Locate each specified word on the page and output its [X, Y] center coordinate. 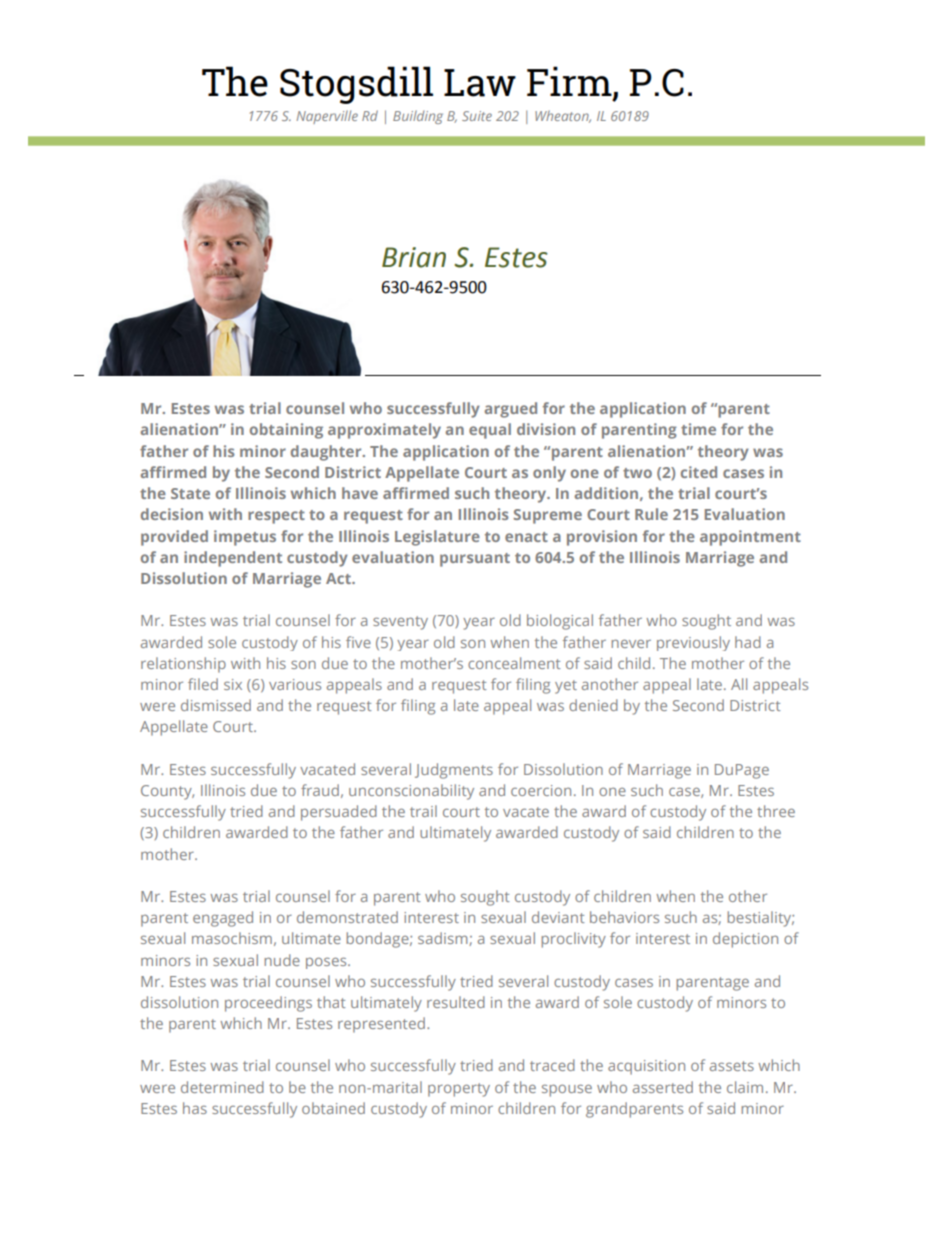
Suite [477, 116]
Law [480, 83]
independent [233, 559]
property [459, 1090]
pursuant [475, 560]
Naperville [327, 117]
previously [693, 643]
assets [732, 1066]
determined [222, 1087]
